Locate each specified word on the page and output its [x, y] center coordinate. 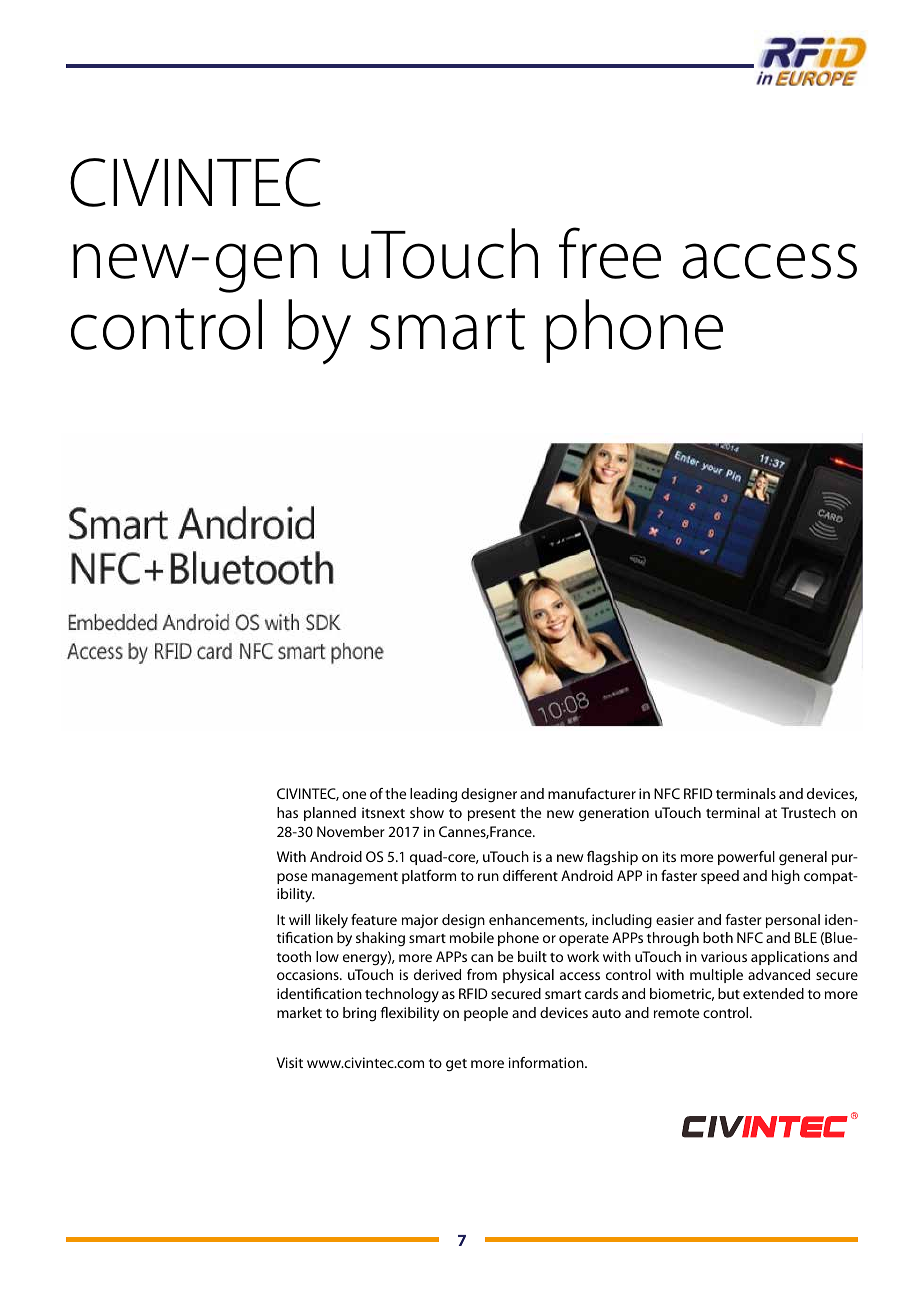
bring [359, 1014]
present [492, 815]
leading [433, 795]
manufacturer [592, 793]
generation [614, 814]
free [610, 253]
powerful [746, 858]
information [547, 1062]
